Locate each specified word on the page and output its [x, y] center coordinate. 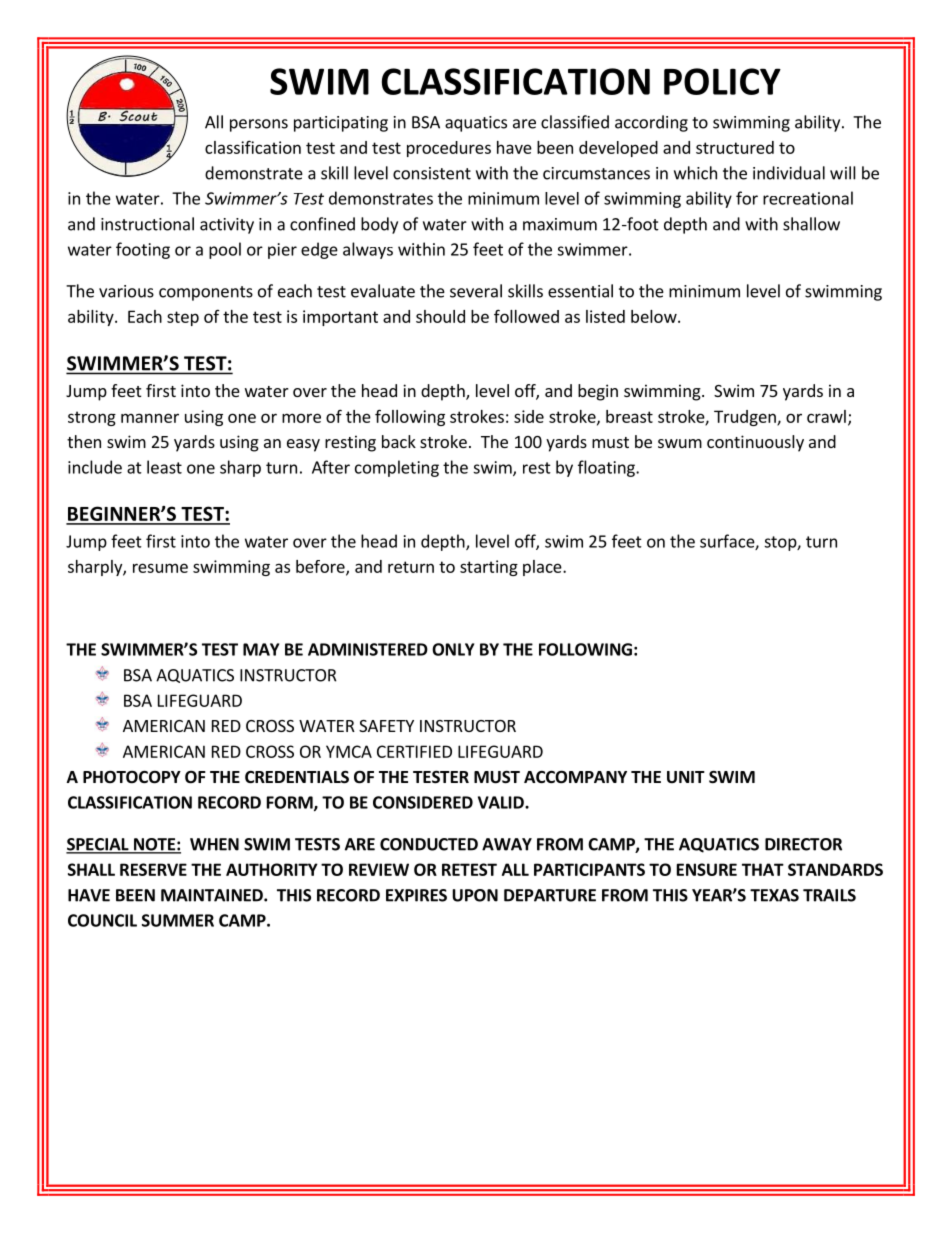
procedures [449, 149]
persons [259, 125]
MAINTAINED [213, 895]
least [164, 467]
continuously [755, 443]
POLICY [722, 81]
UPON [475, 895]
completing [397, 468]
